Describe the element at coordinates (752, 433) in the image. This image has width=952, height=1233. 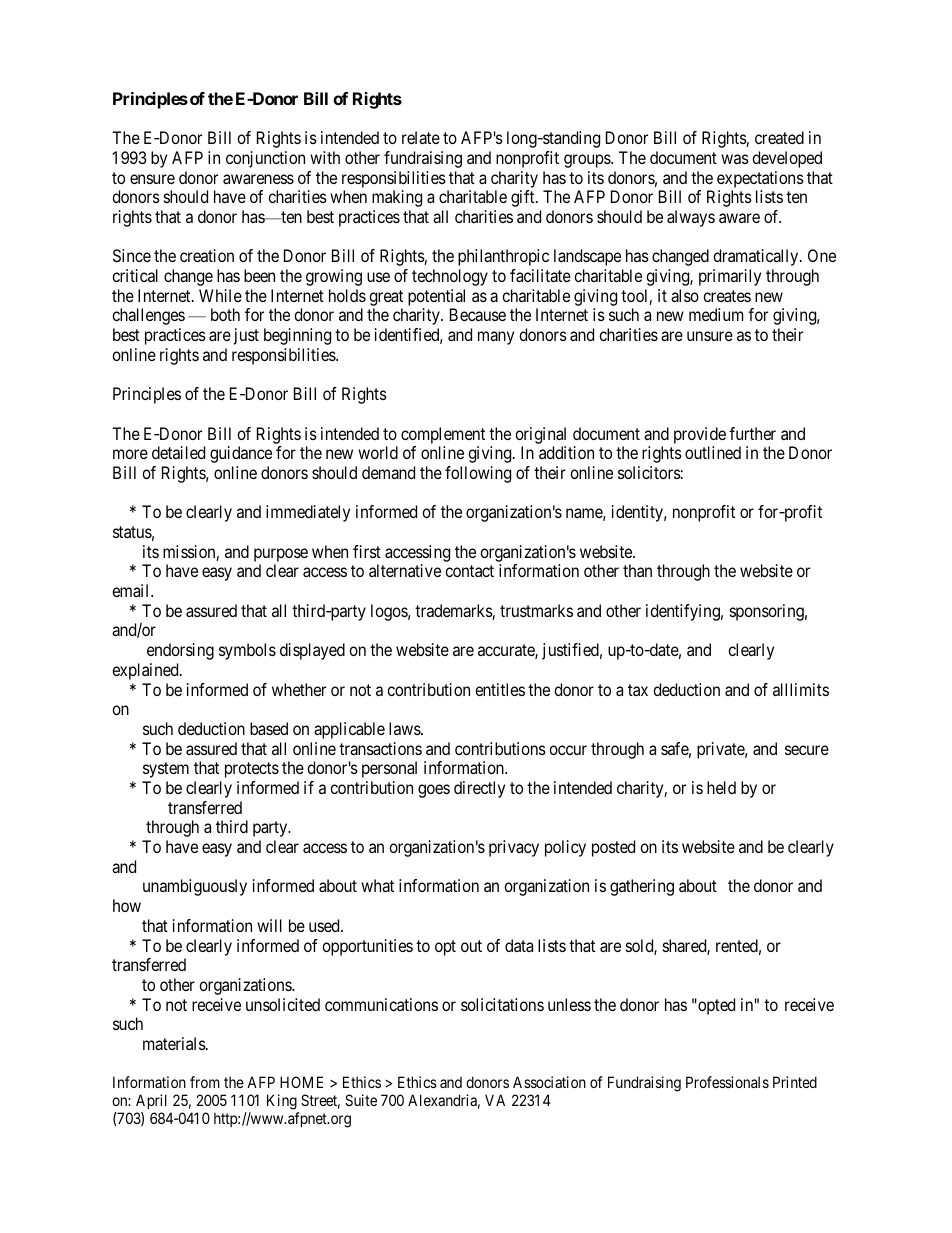
I see `further` at that location.
